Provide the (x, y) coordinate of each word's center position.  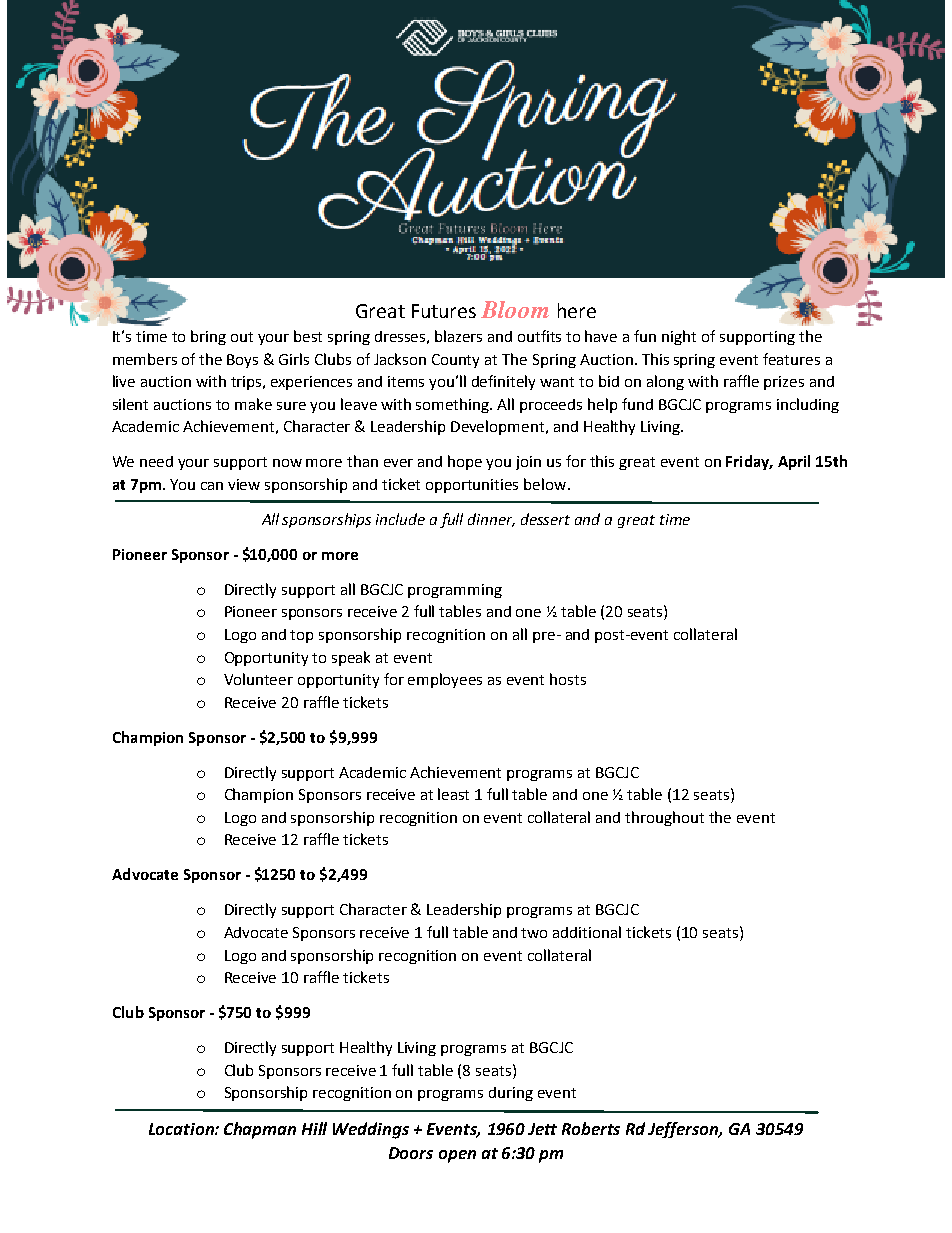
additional (587, 932)
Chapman (260, 1130)
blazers (458, 336)
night (679, 337)
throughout (664, 818)
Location (182, 1129)
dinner (491, 520)
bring (208, 337)
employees (445, 680)
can (212, 486)
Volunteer (258, 679)
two (534, 933)
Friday (749, 462)
